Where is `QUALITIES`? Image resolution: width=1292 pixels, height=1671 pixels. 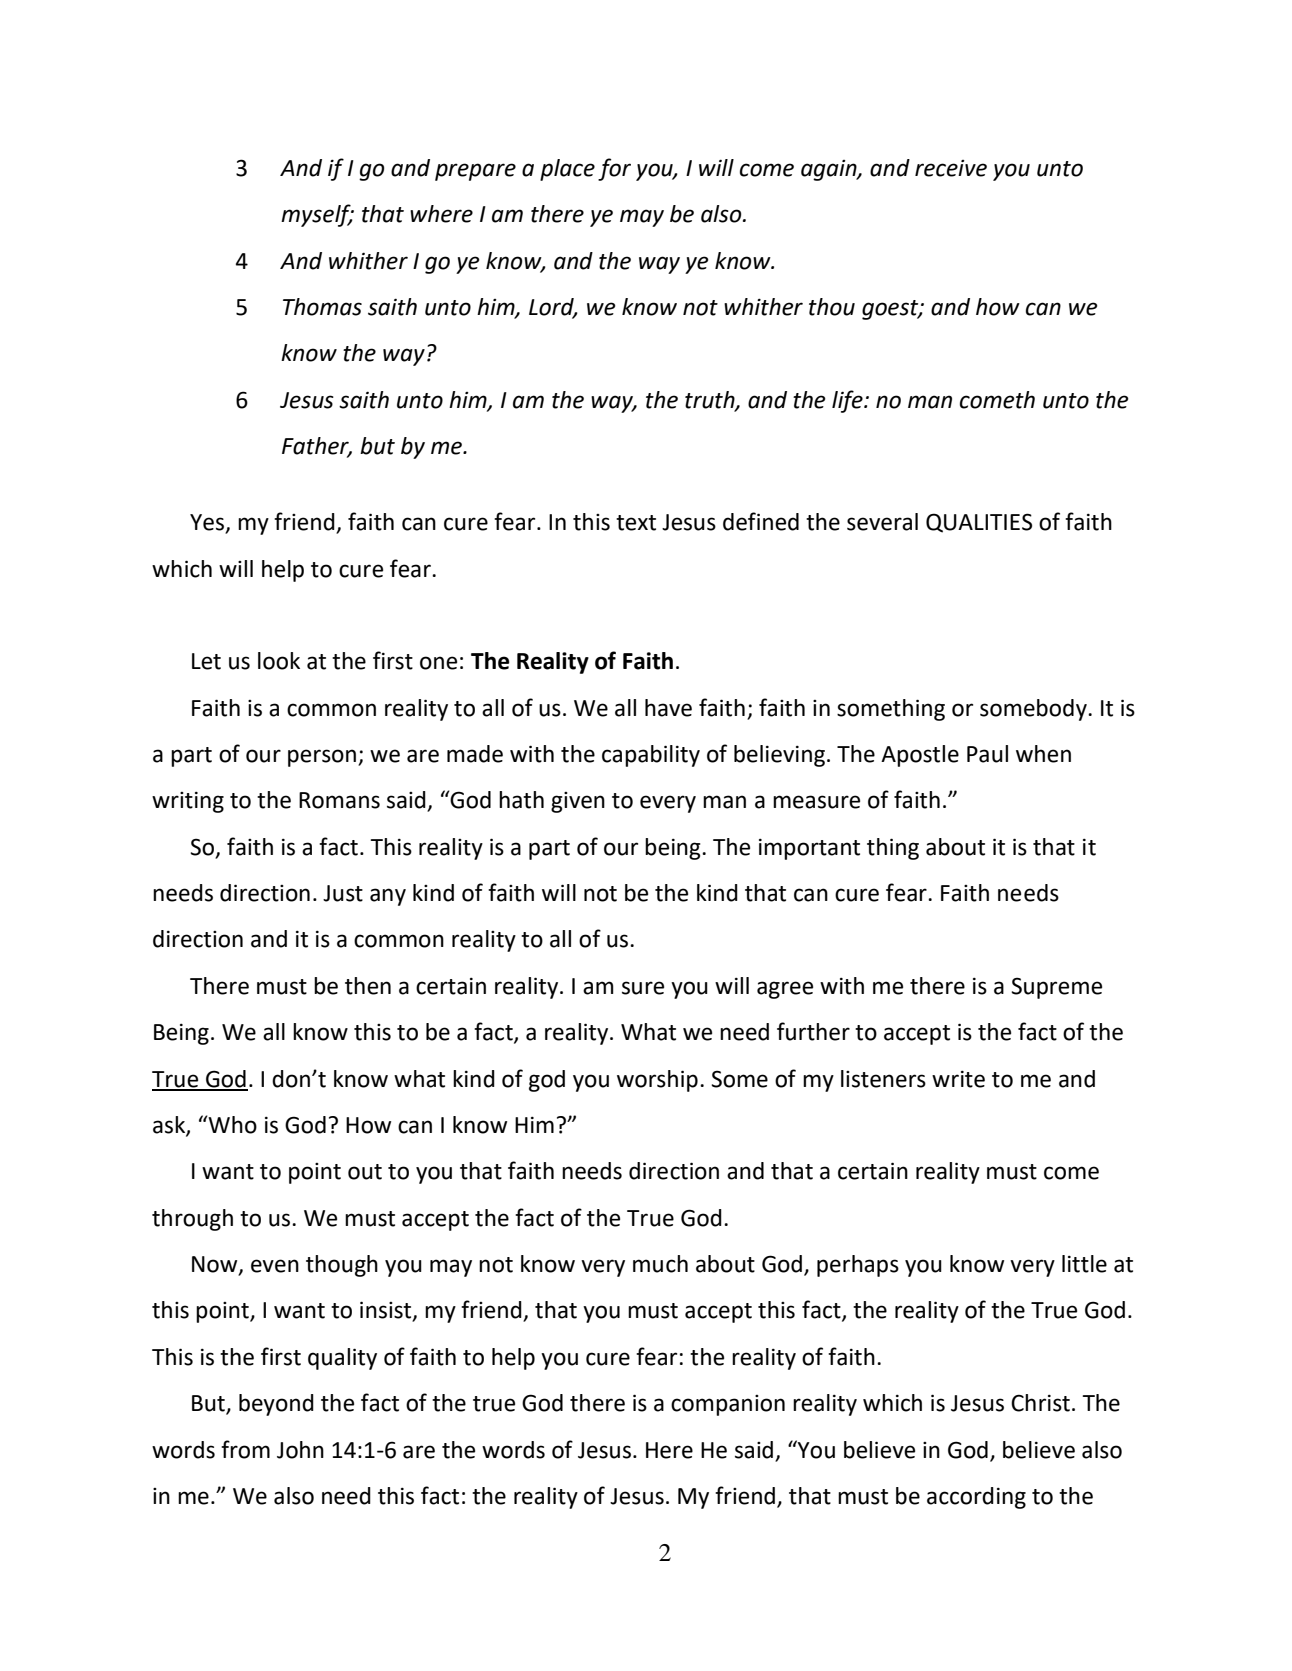 QUALITIES is located at coordinates (979, 523).
